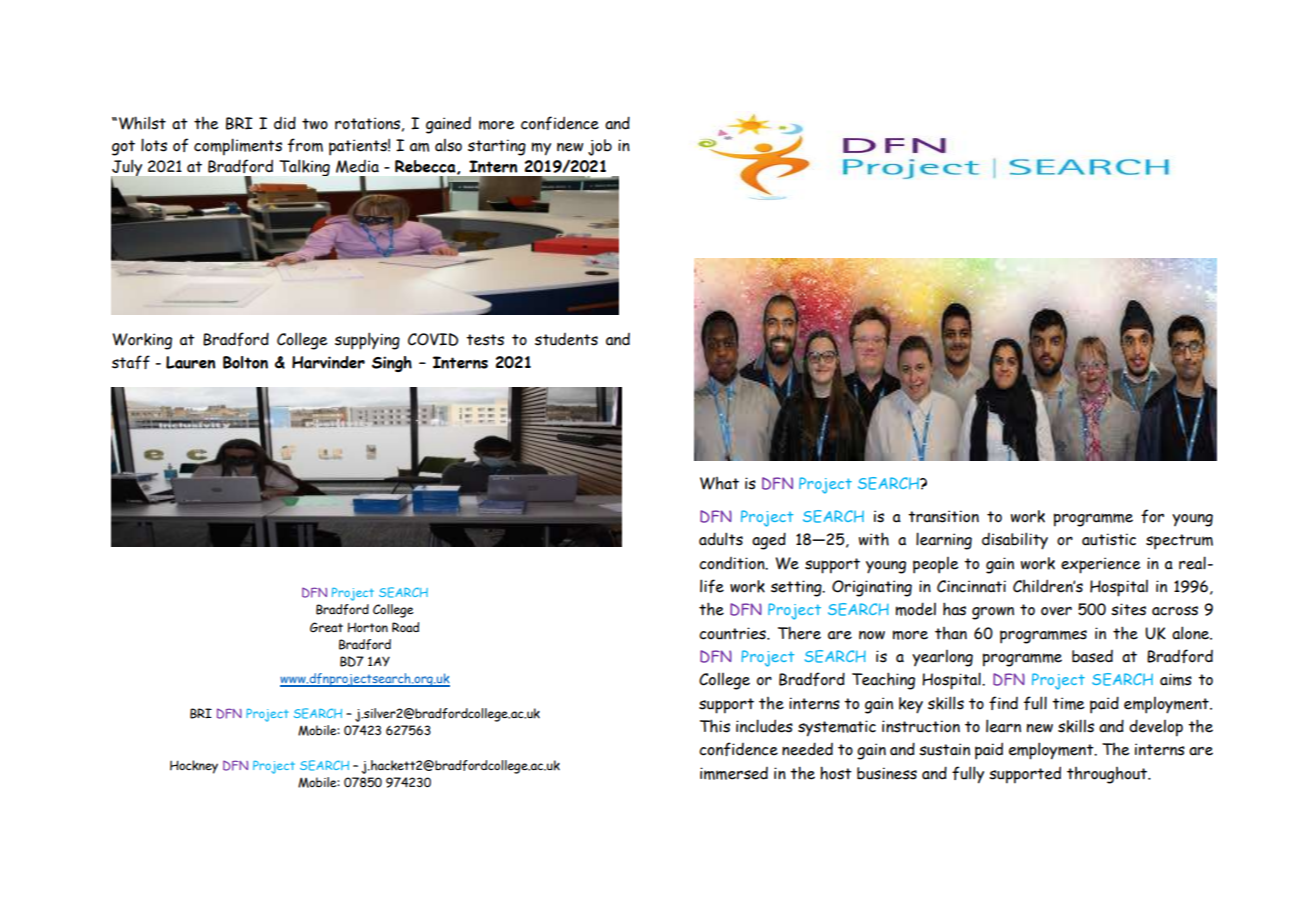  I want to click on throughout, so click(1108, 775).
